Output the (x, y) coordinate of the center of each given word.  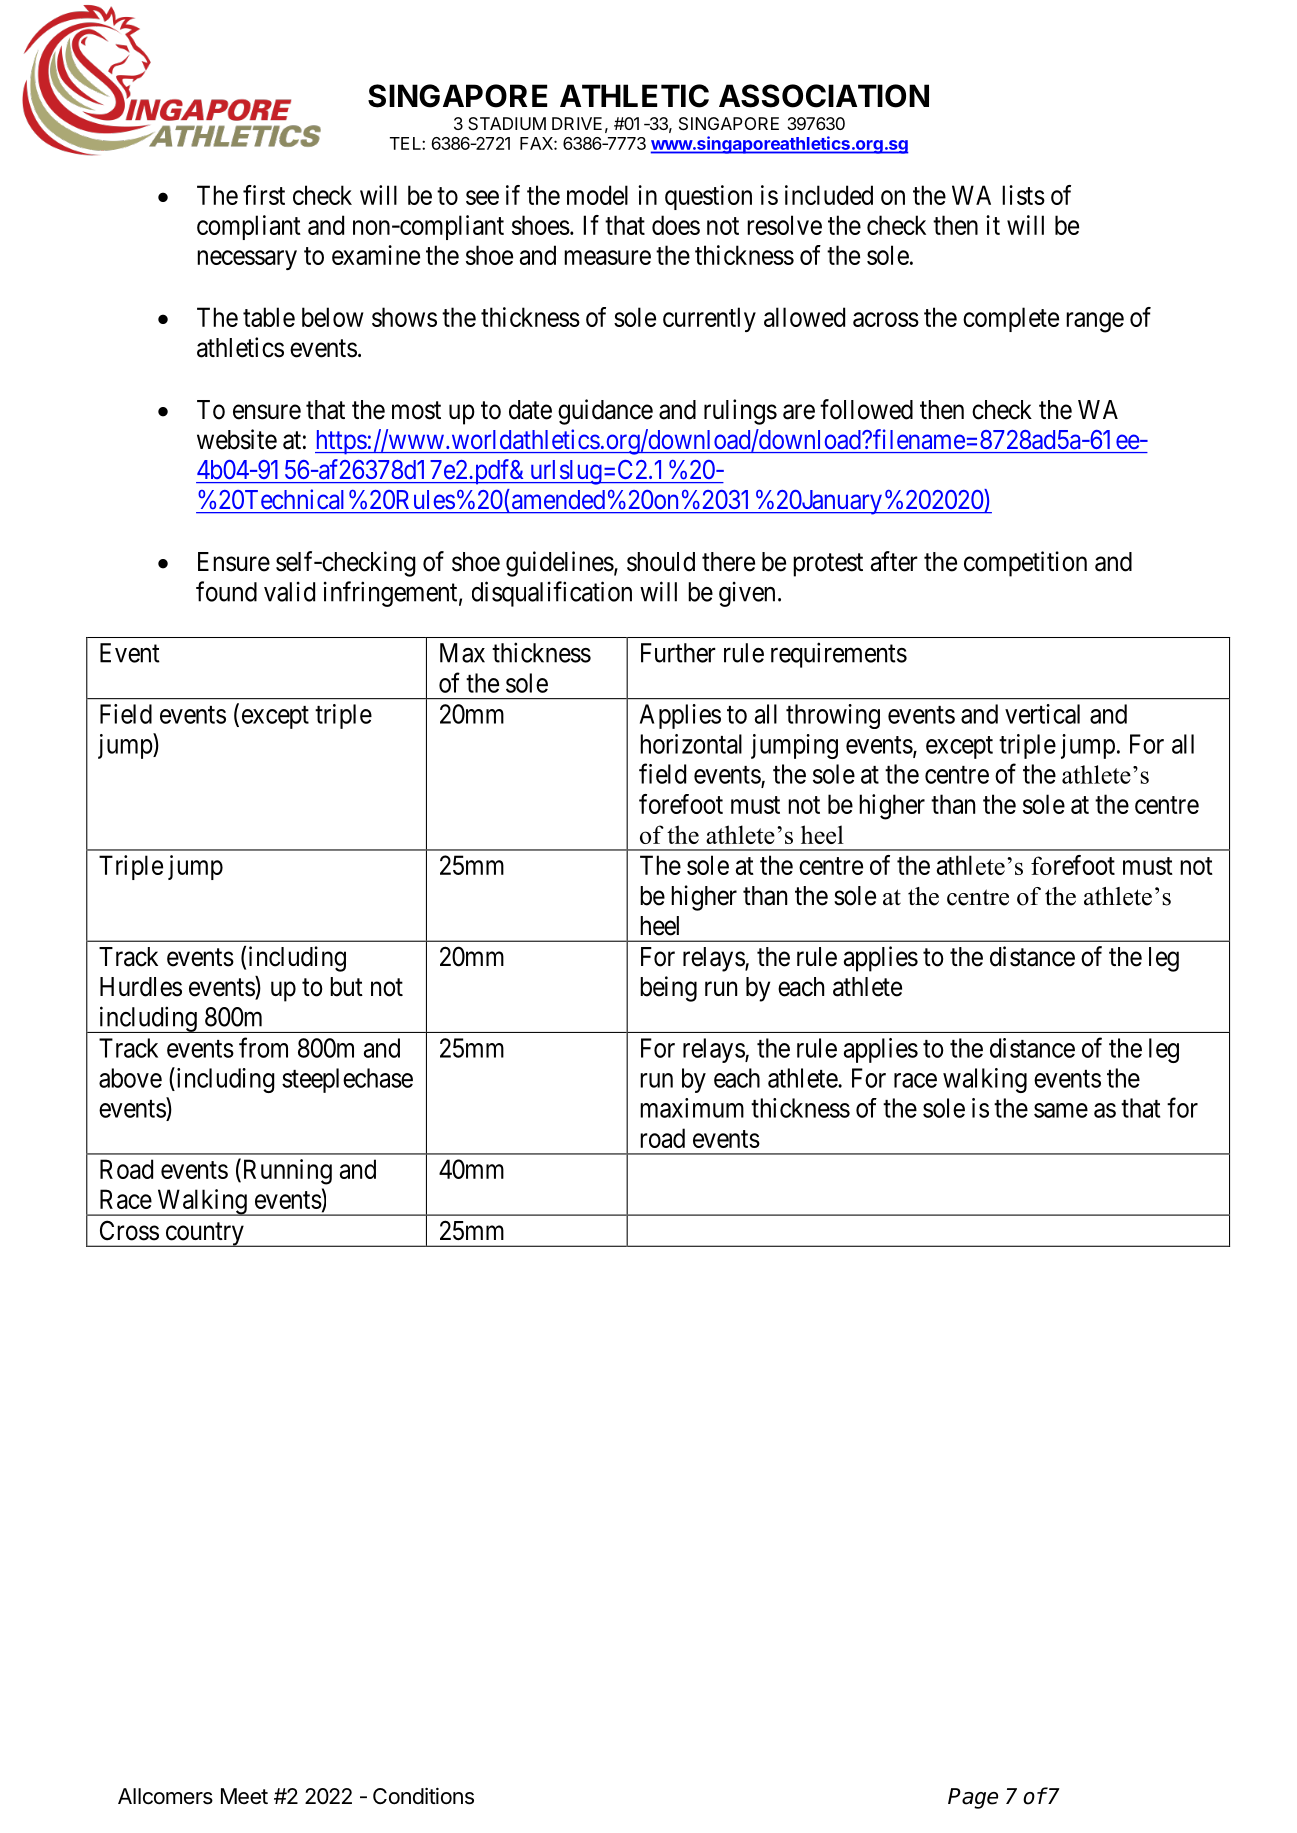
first (264, 195)
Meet (244, 1796)
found (226, 591)
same (1061, 1110)
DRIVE (577, 123)
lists (1023, 195)
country (204, 1234)
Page (973, 1798)
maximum (692, 1108)
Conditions (423, 1796)
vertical (1042, 714)
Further (678, 653)
